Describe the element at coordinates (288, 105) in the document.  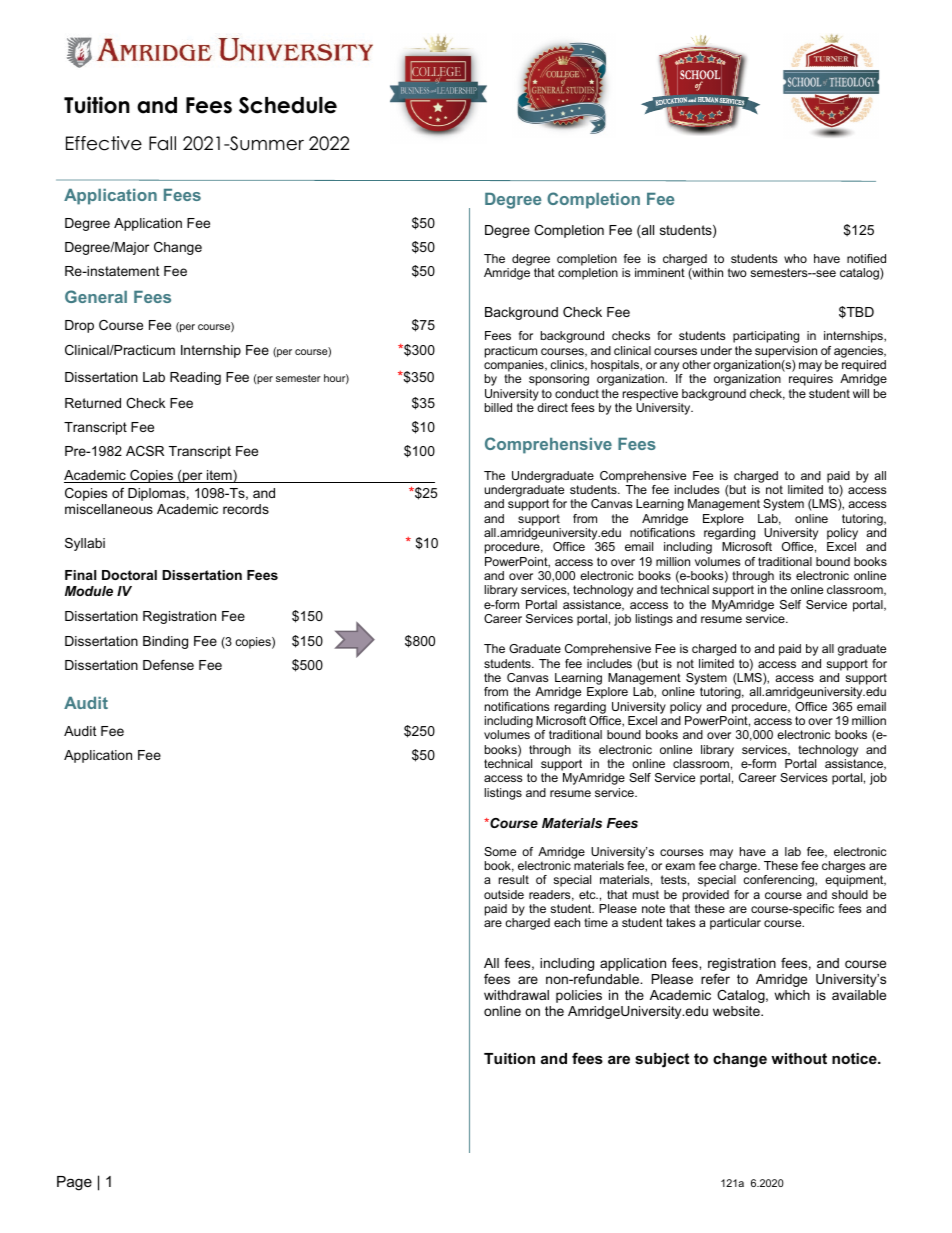
I see `Schedule` at that location.
